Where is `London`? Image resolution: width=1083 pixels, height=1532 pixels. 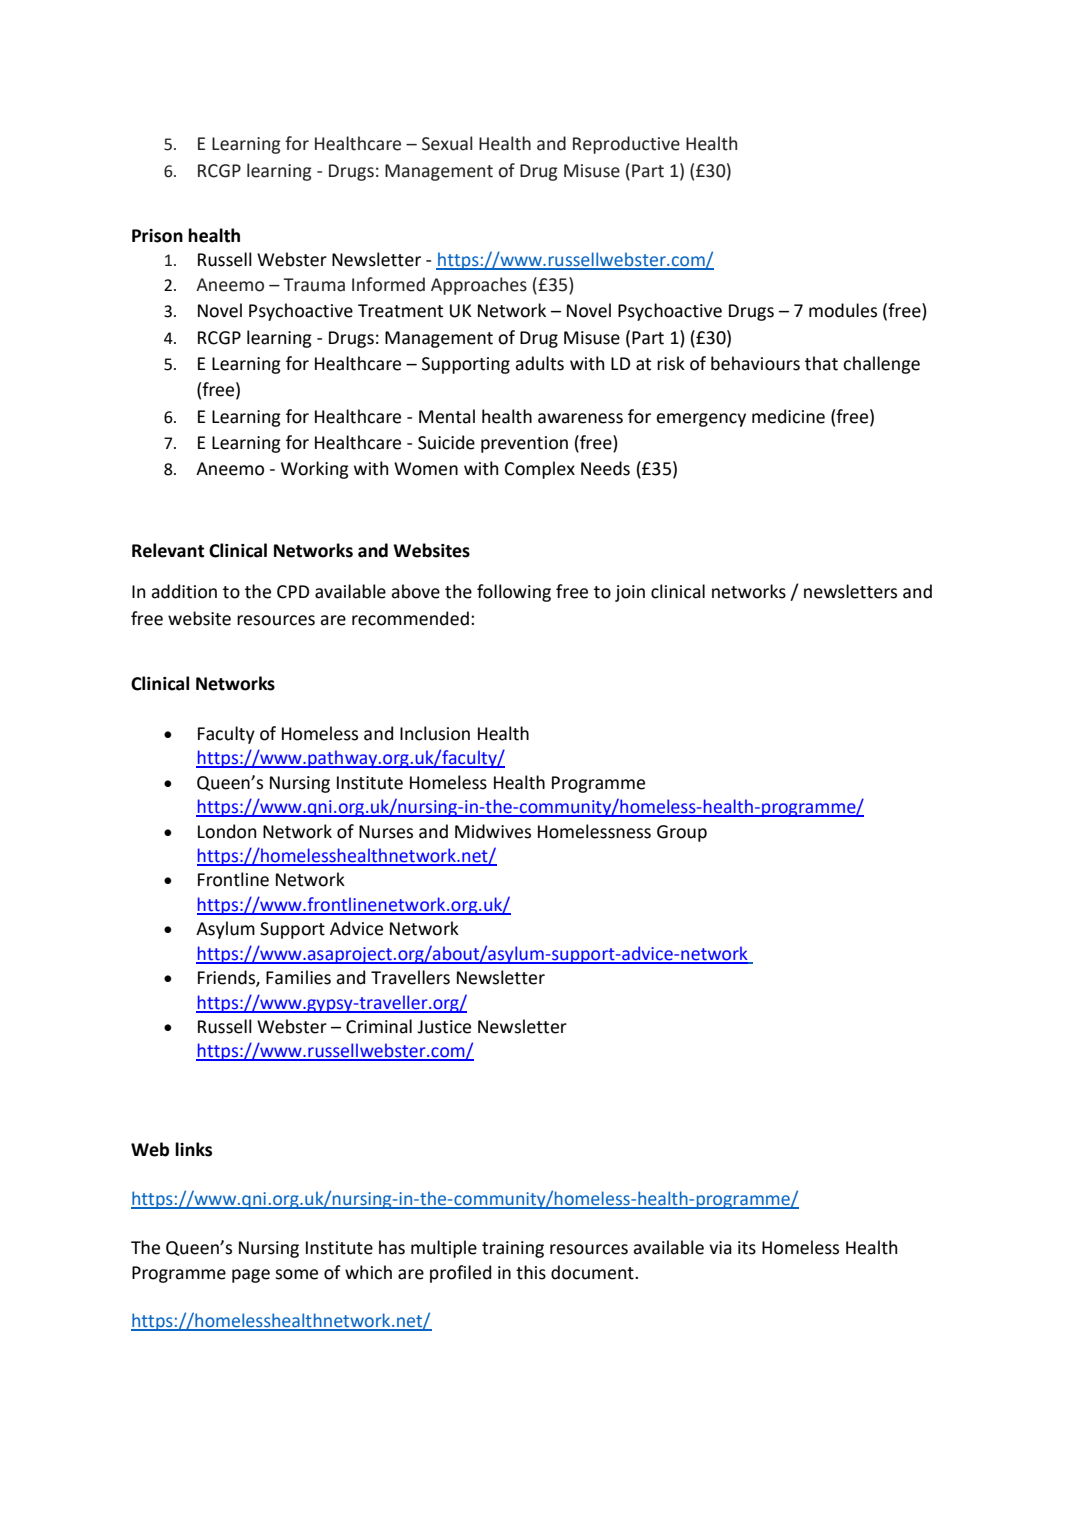 London is located at coordinates (227, 831).
